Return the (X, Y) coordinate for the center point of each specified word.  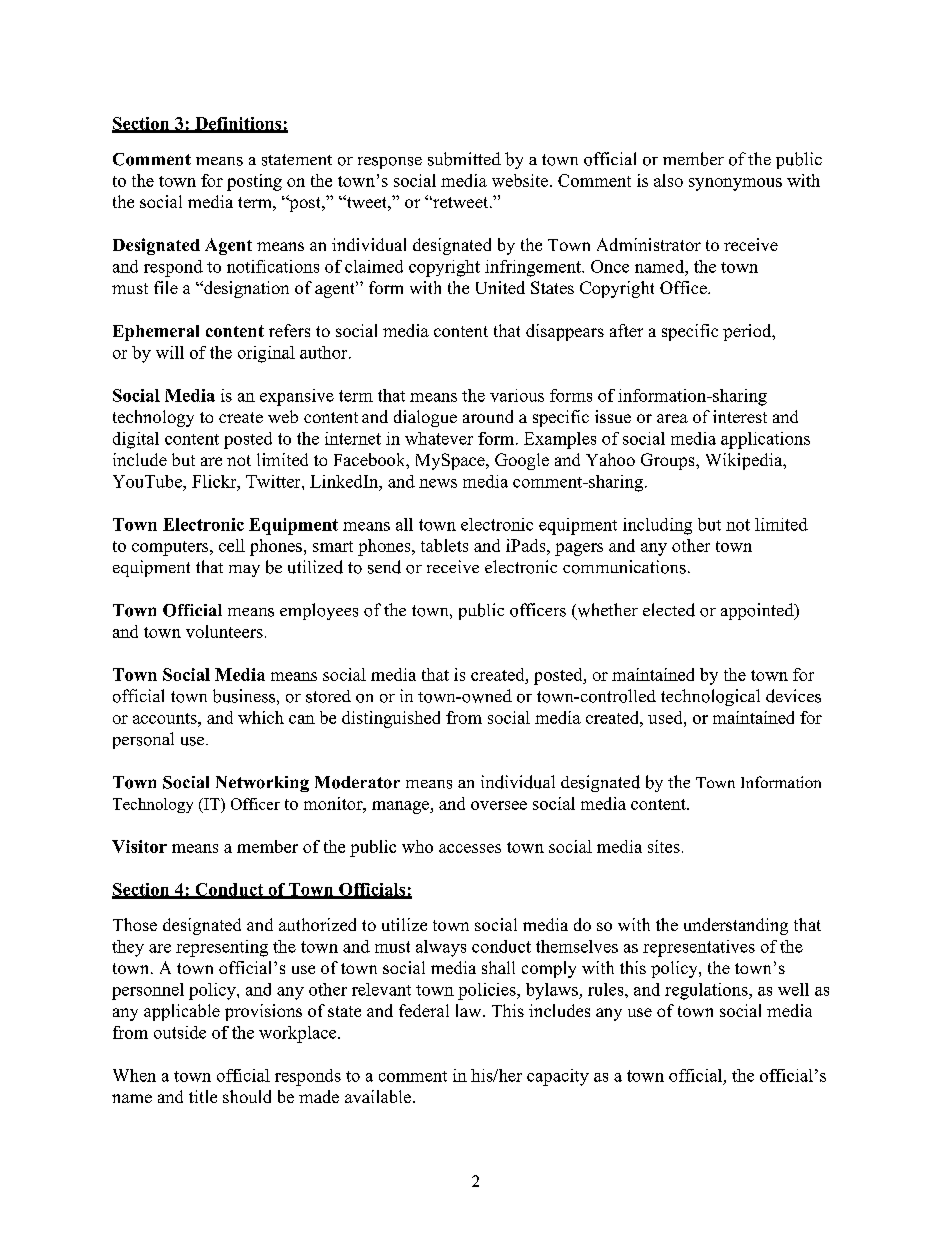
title (203, 1096)
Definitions (238, 124)
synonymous (735, 184)
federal (424, 1010)
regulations (707, 991)
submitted (464, 159)
